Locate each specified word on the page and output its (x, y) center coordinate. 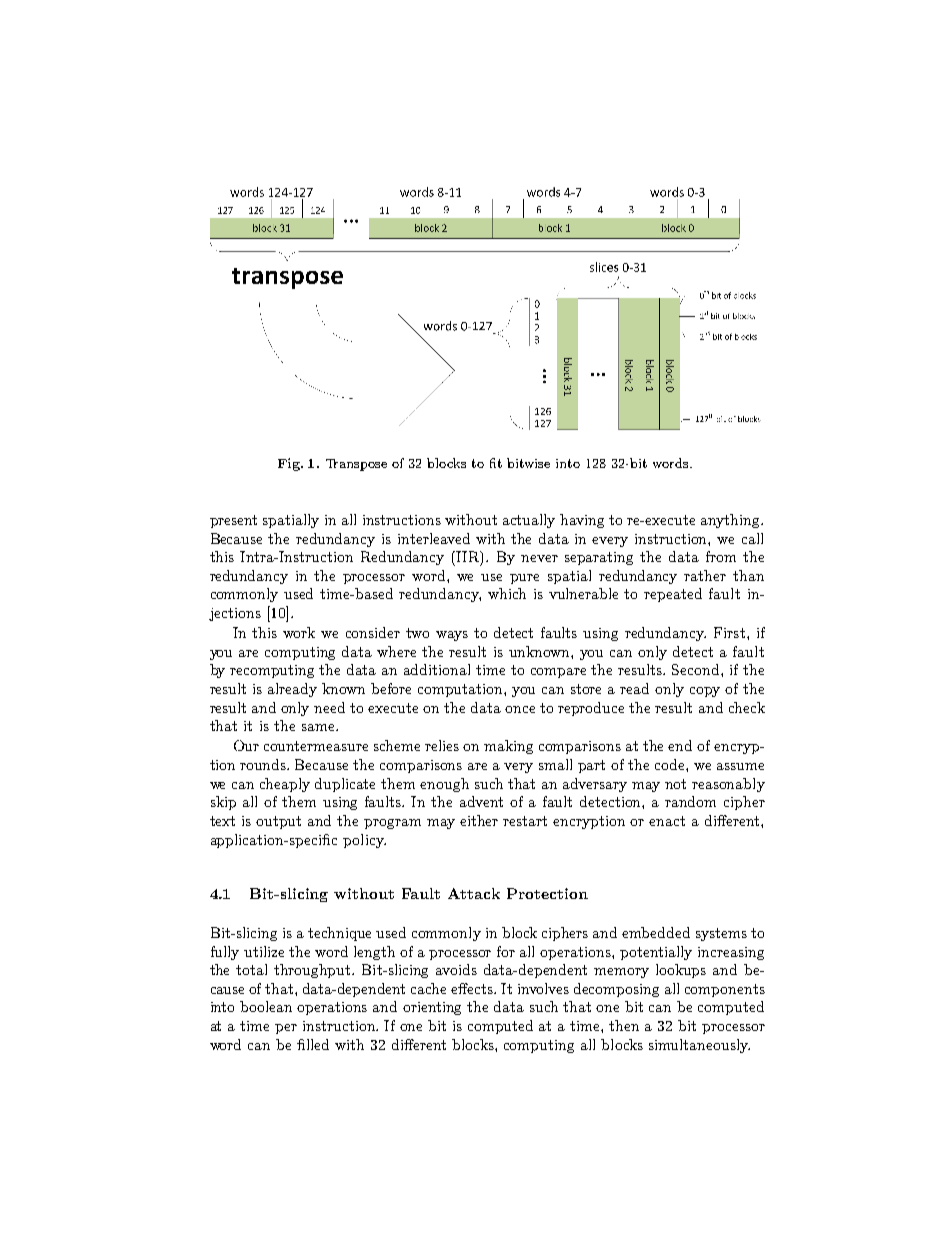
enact (667, 821)
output (278, 822)
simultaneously (699, 1046)
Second (697, 669)
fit (496, 463)
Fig (290, 464)
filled (313, 1044)
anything (732, 521)
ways (452, 636)
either (479, 820)
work (299, 632)
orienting (432, 1008)
